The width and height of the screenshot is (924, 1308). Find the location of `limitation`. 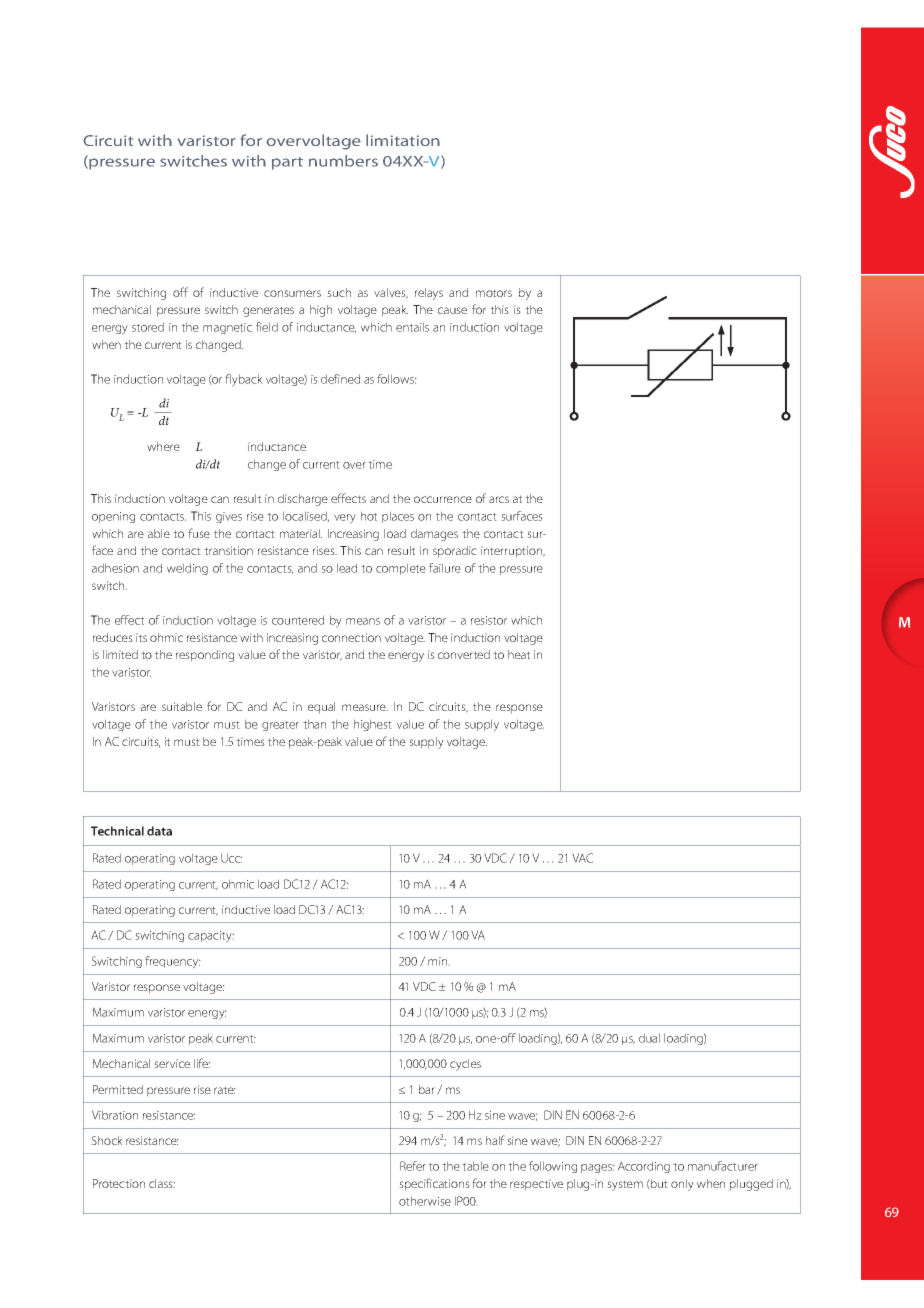

limitation is located at coordinates (403, 140).
